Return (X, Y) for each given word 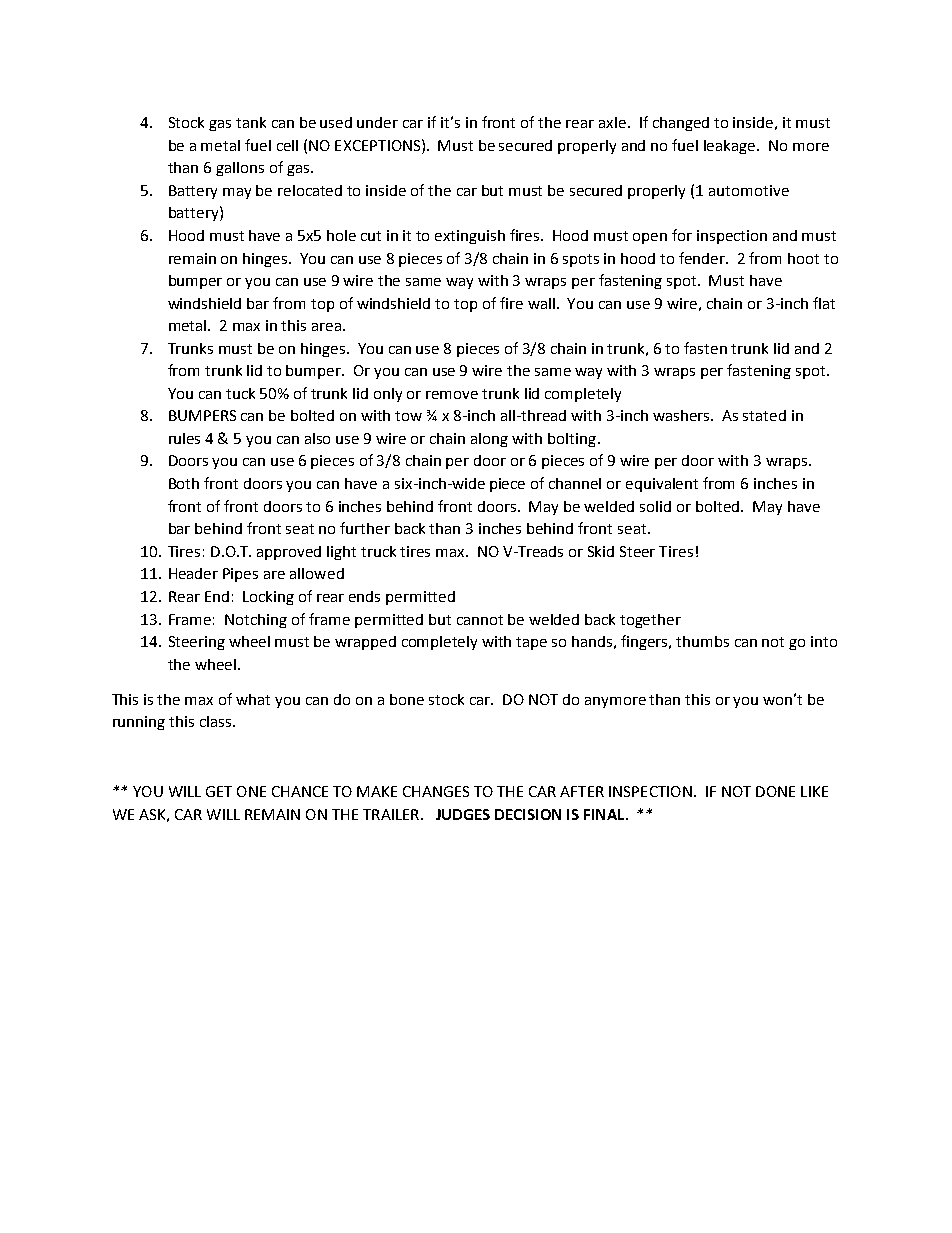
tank (251, 122)
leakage (731, 147)
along (489, 440)
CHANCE (300, 791)
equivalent (662, 485)
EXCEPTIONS (379, 145)
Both (184, 483)
